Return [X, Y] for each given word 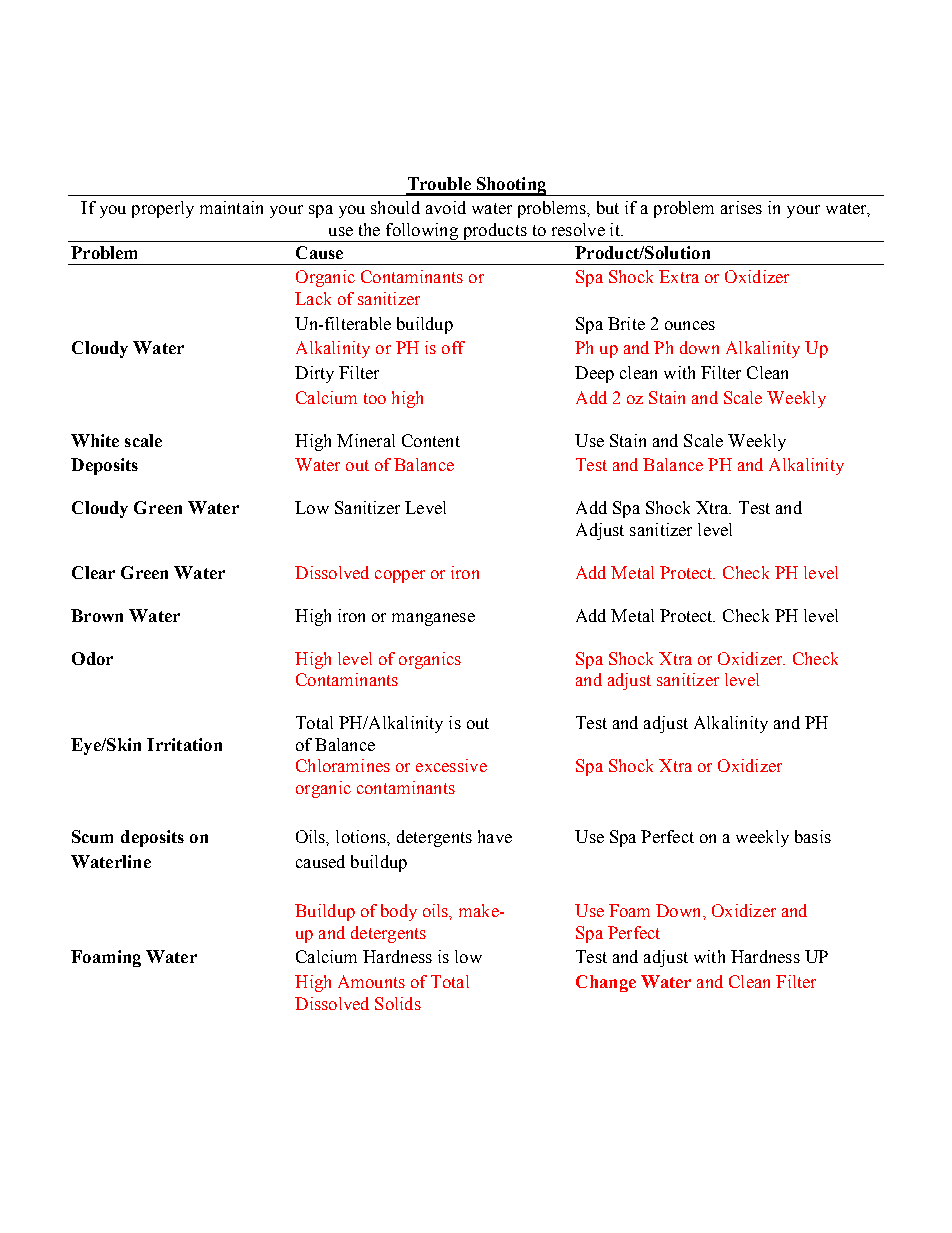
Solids [398, 1003]
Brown [97, 615]
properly [163, 209]
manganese [433, 619]
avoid [446, 207]
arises [741, 207]
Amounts [371, 981]
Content [431, 440]
